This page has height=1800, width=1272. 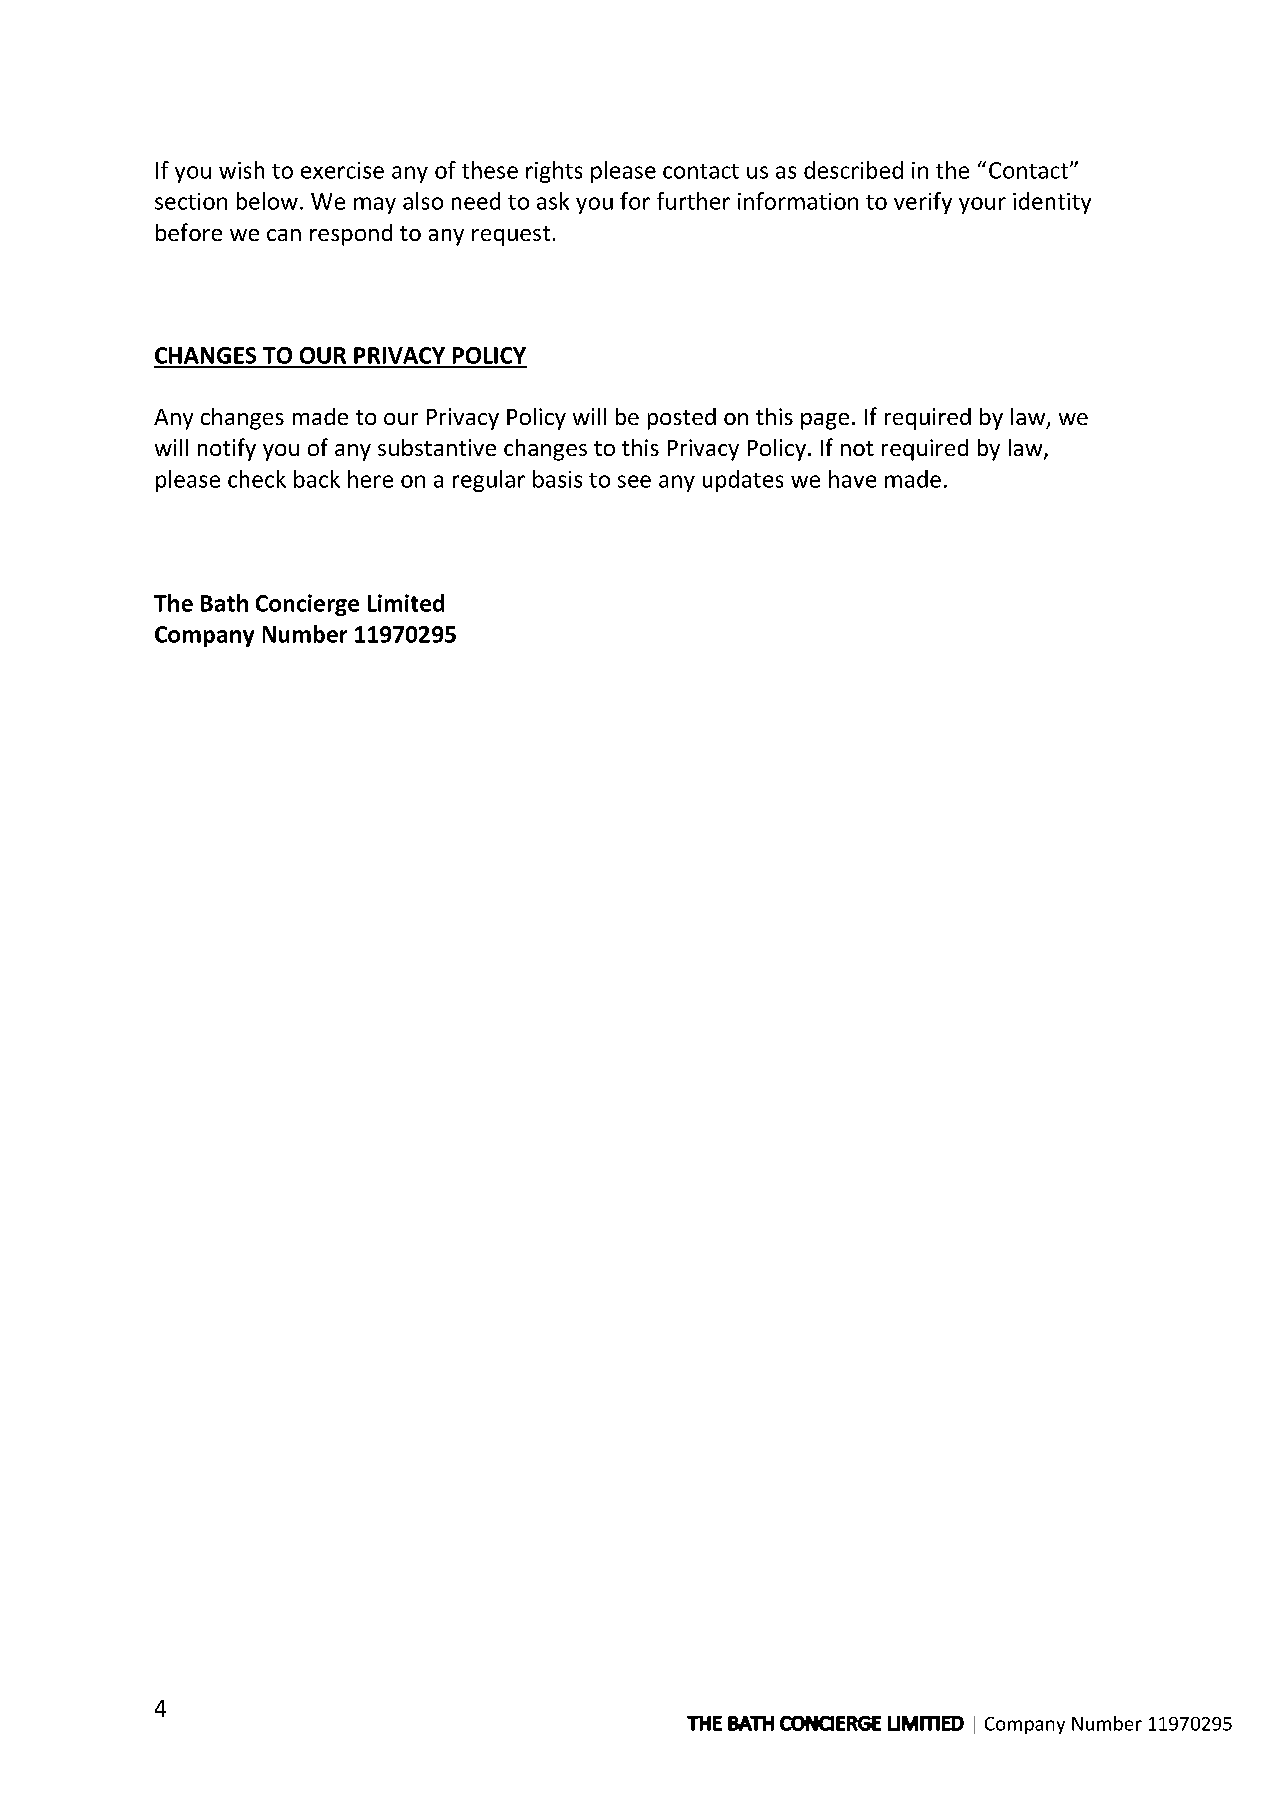 What do you see at coordinates (227, 449) in the page?
I see `notify` at bounding box center [227, 449].
